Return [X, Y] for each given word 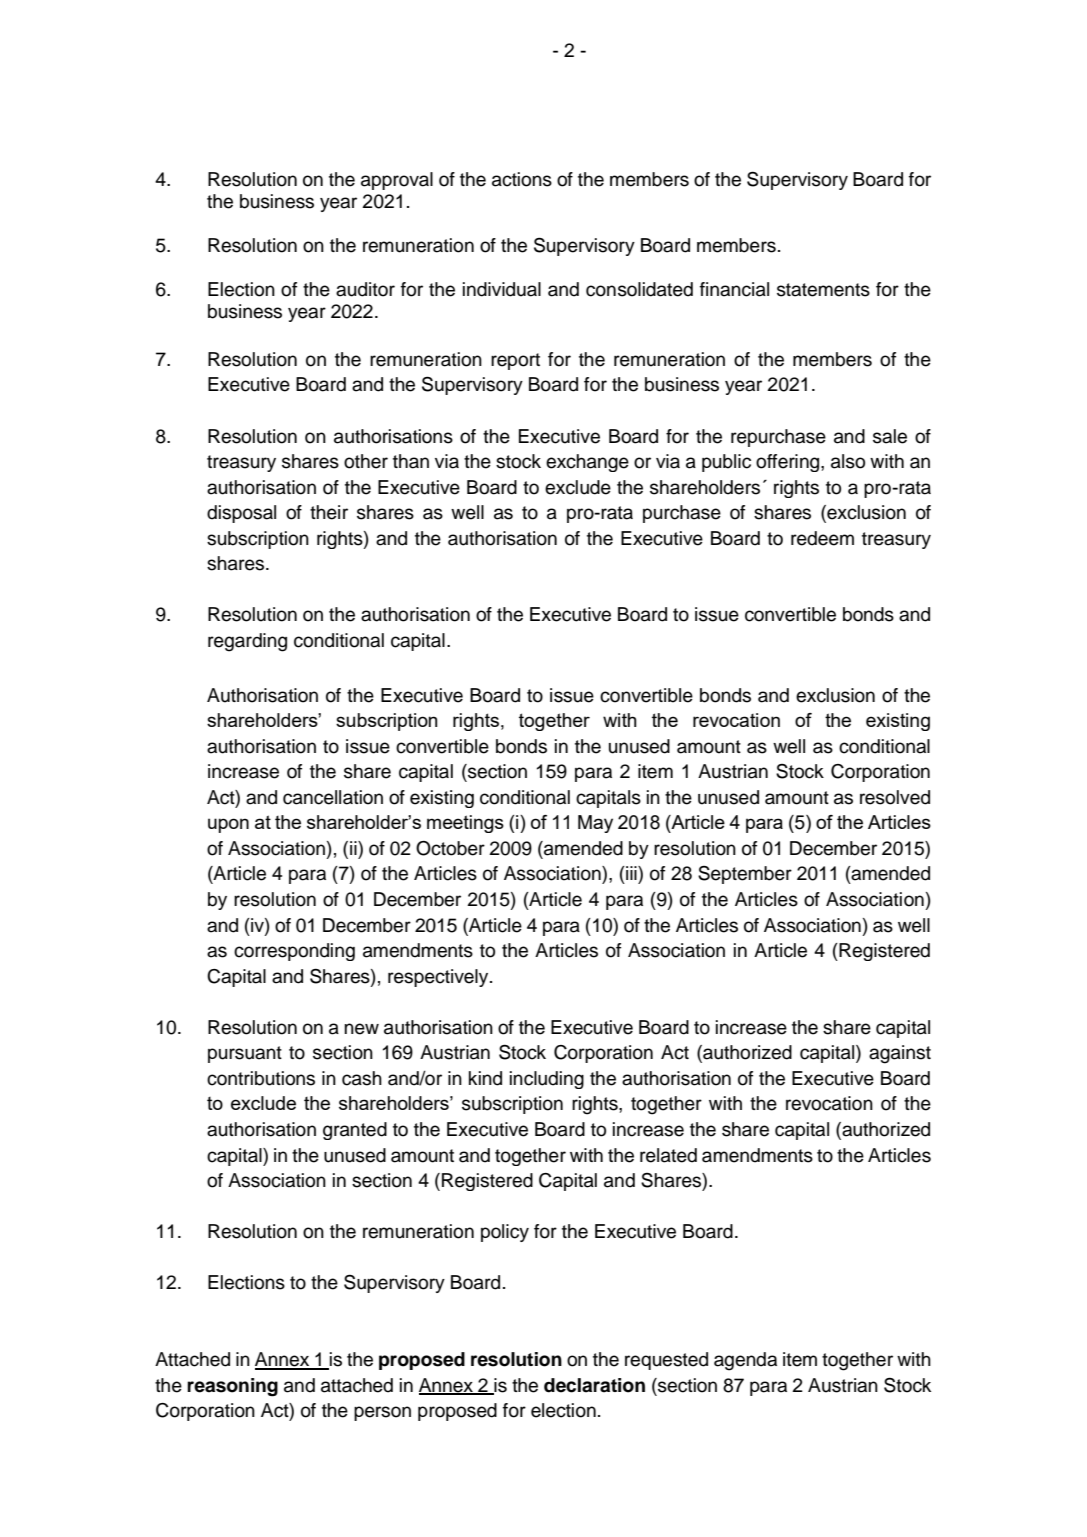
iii [631, 873]
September [745, 875]
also [848, 461]
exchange [587, 463]
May [595, 824]
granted [355, 1131]
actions [522, 179]
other [366, 461]
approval [397, 181]
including [547, 1080]
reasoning [232, 1387]
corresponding [294, 952]
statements [823, 290]
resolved [895, 797]
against [900, 1054]
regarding [247, 642]
